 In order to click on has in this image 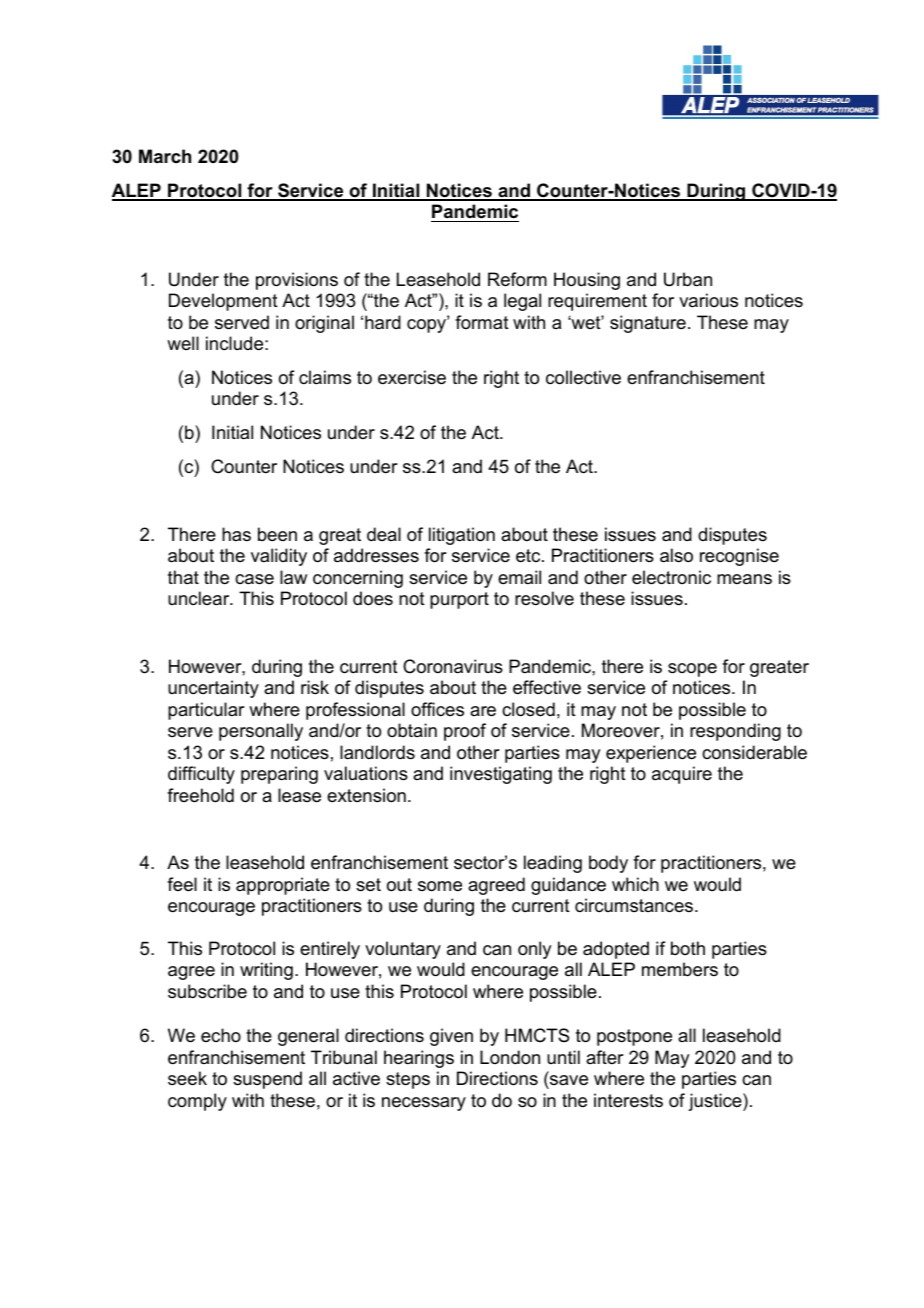, I will do `click(236, 534)`.
